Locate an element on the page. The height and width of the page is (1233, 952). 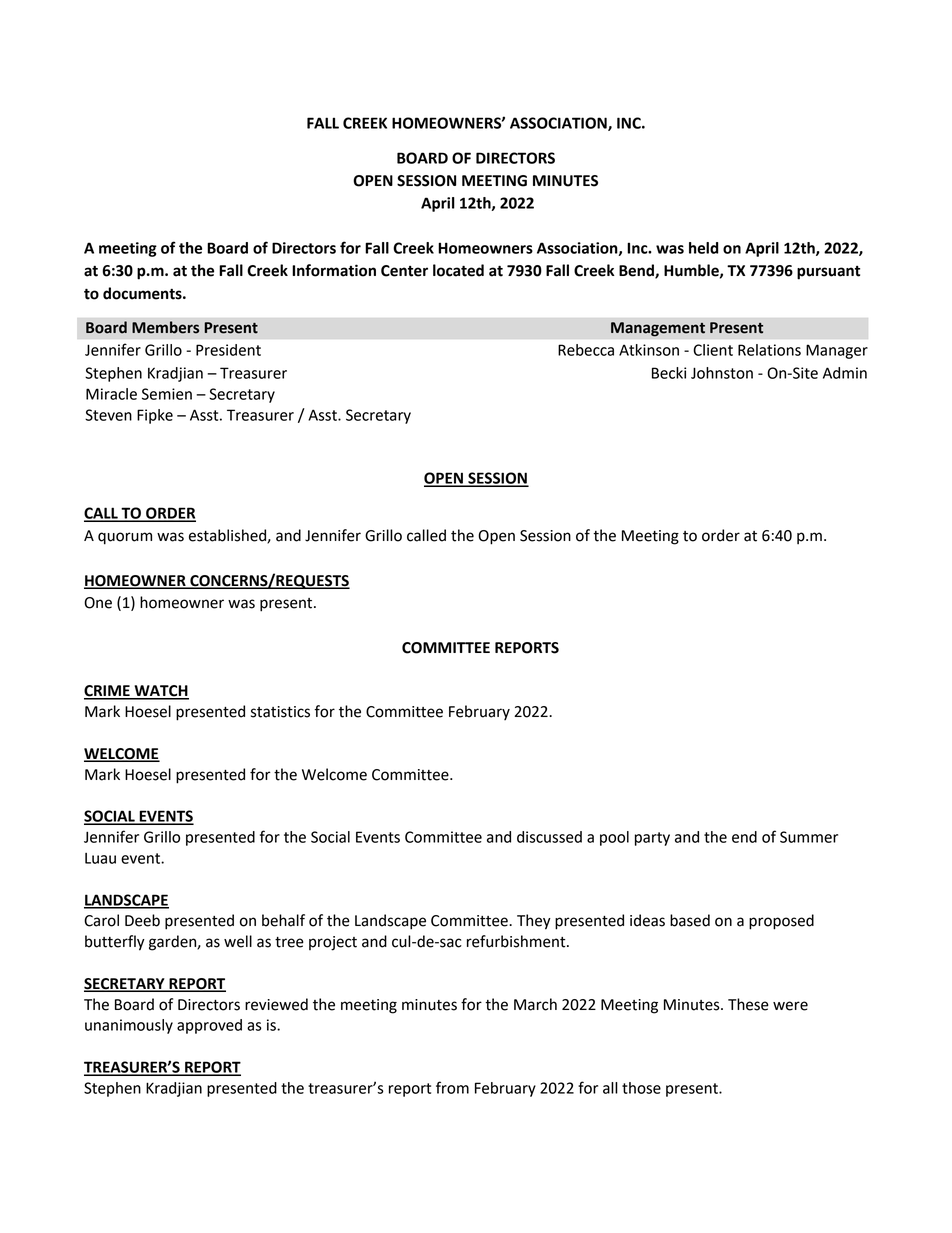
from is located at coordinates (452, 1087).
